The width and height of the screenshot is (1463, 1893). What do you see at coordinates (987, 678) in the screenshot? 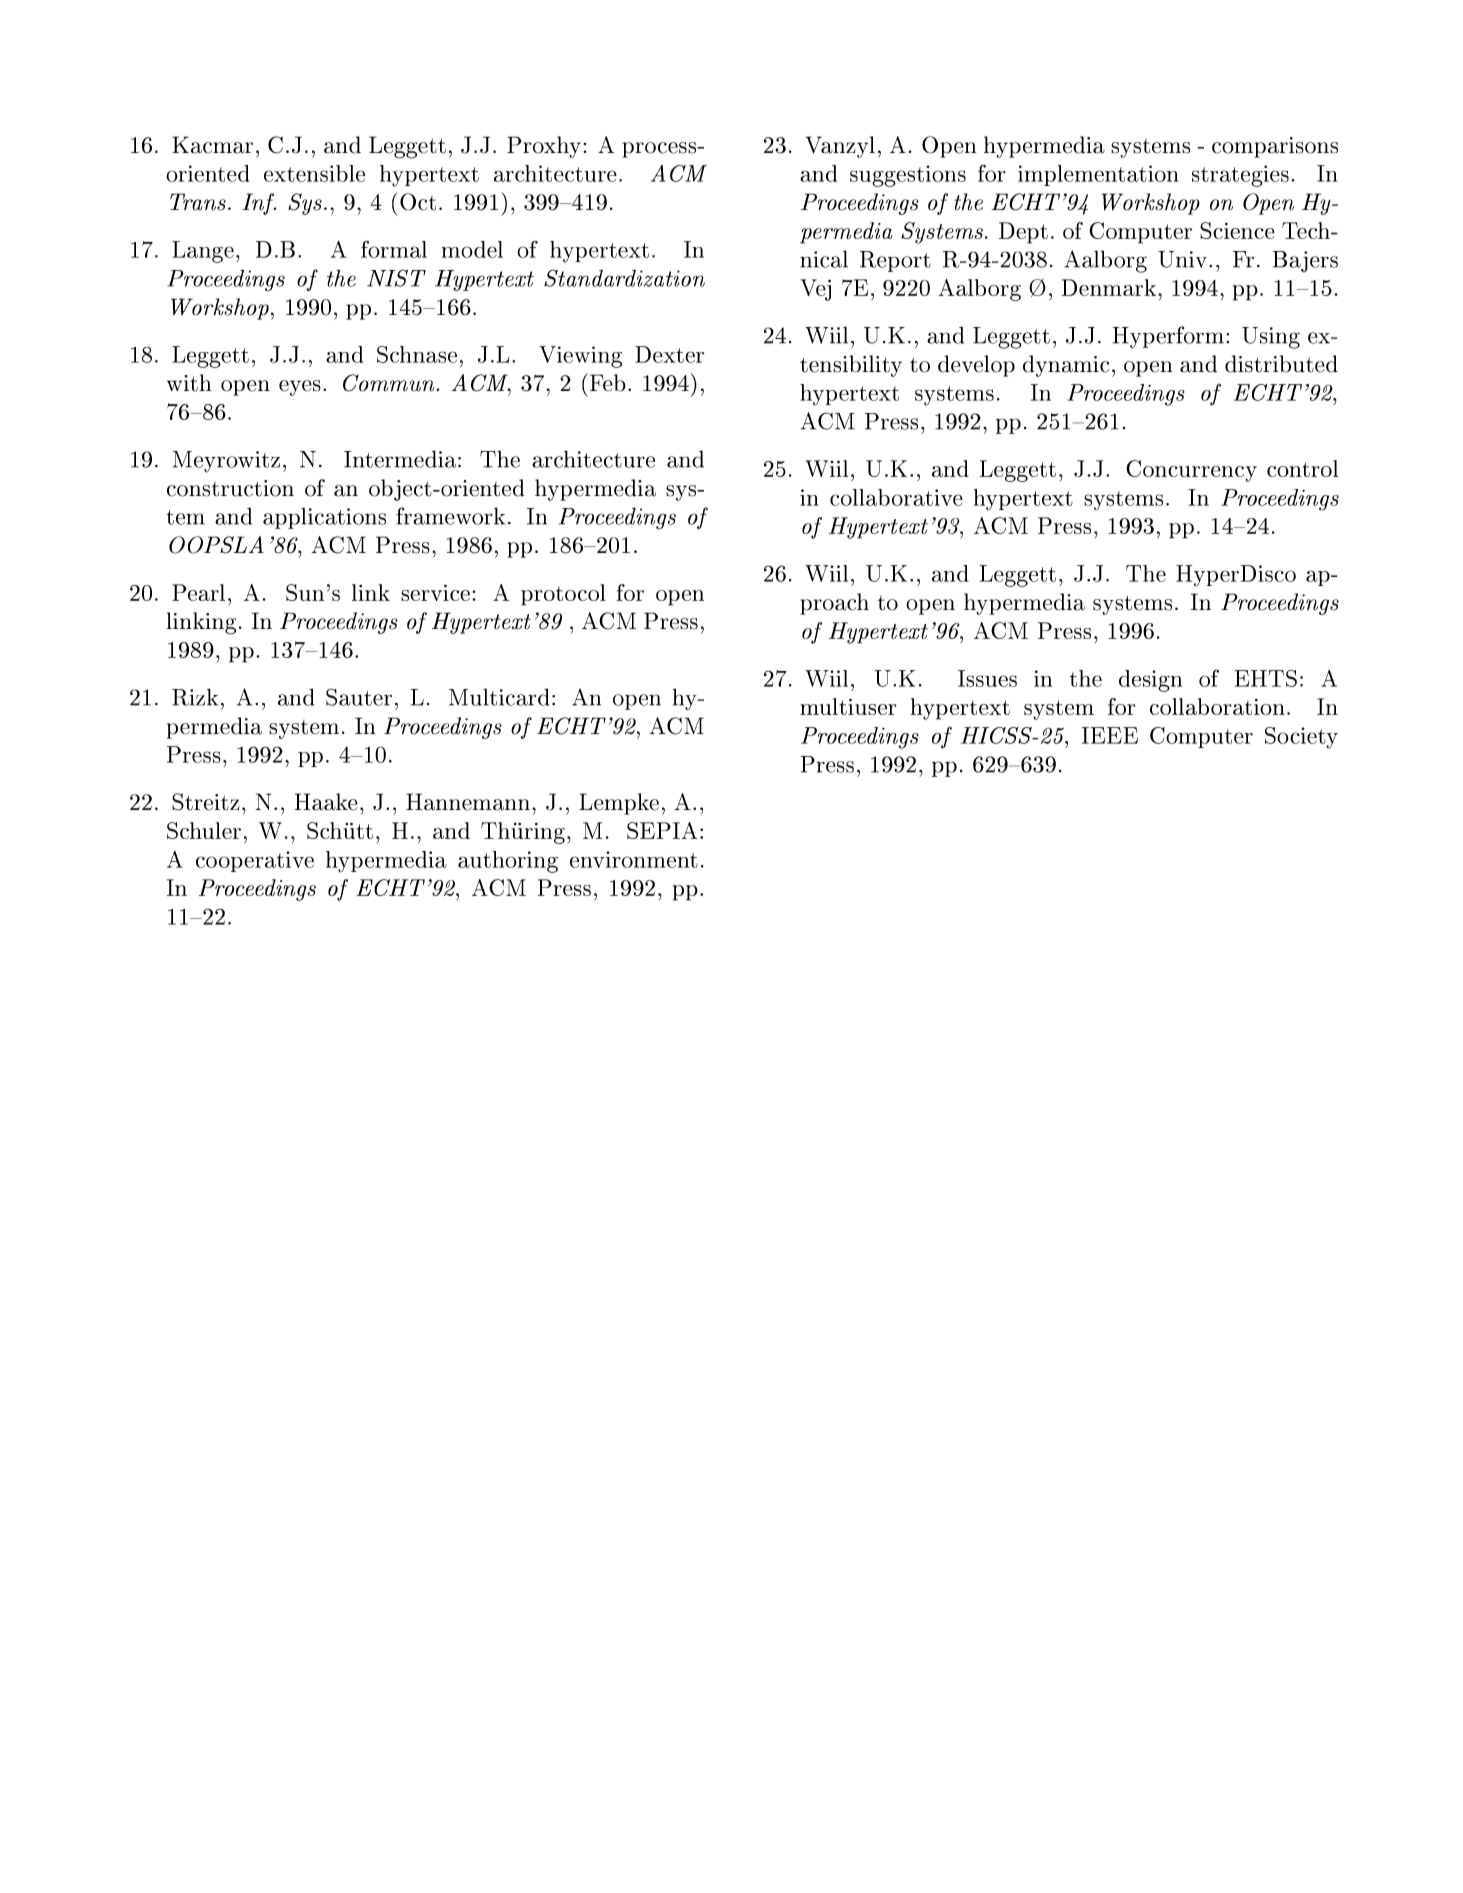
I see `Issues` at bounding box center [987, 678].
